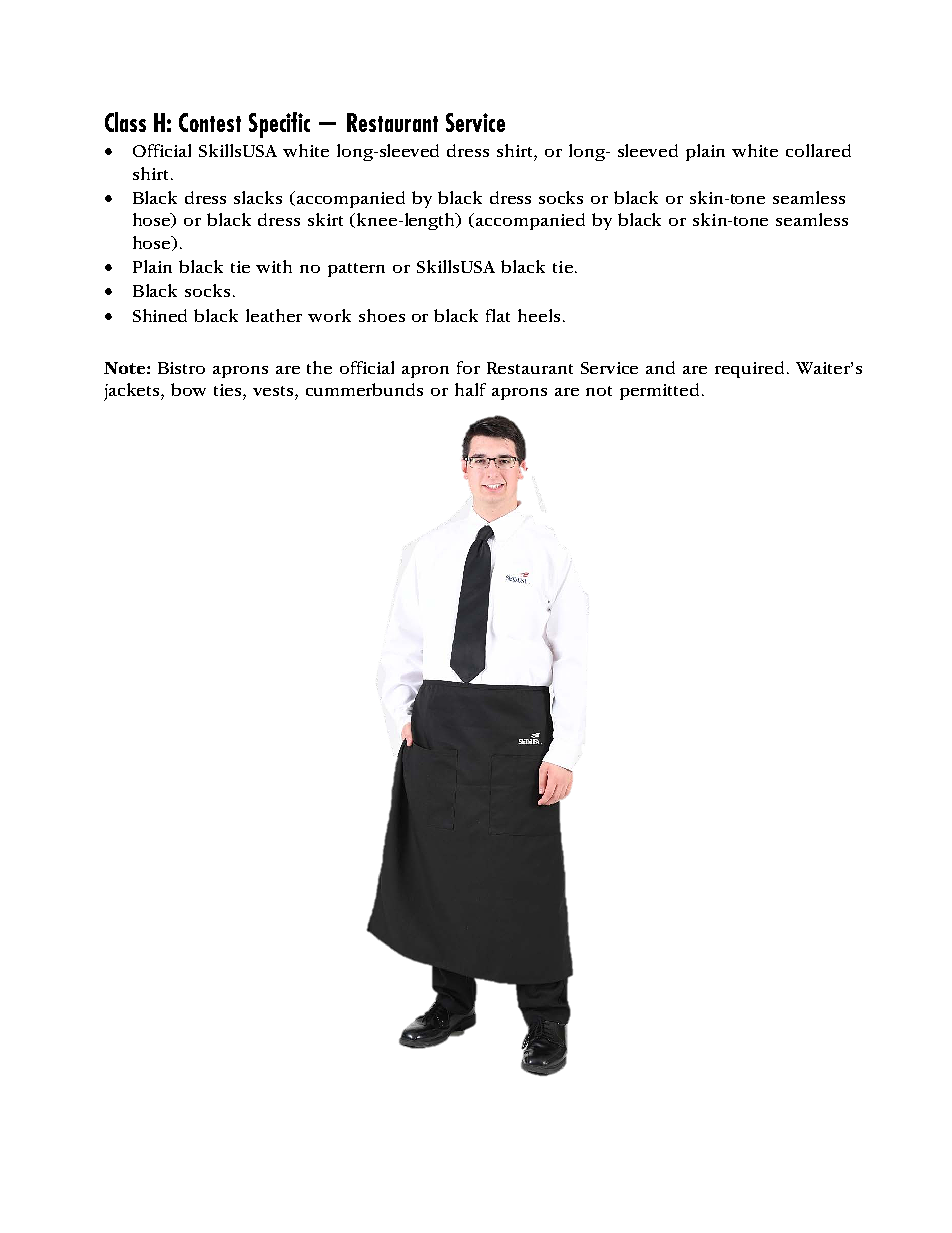 This screenshot has width=952, height=1233. I want to click on with, so click(274, 266).
